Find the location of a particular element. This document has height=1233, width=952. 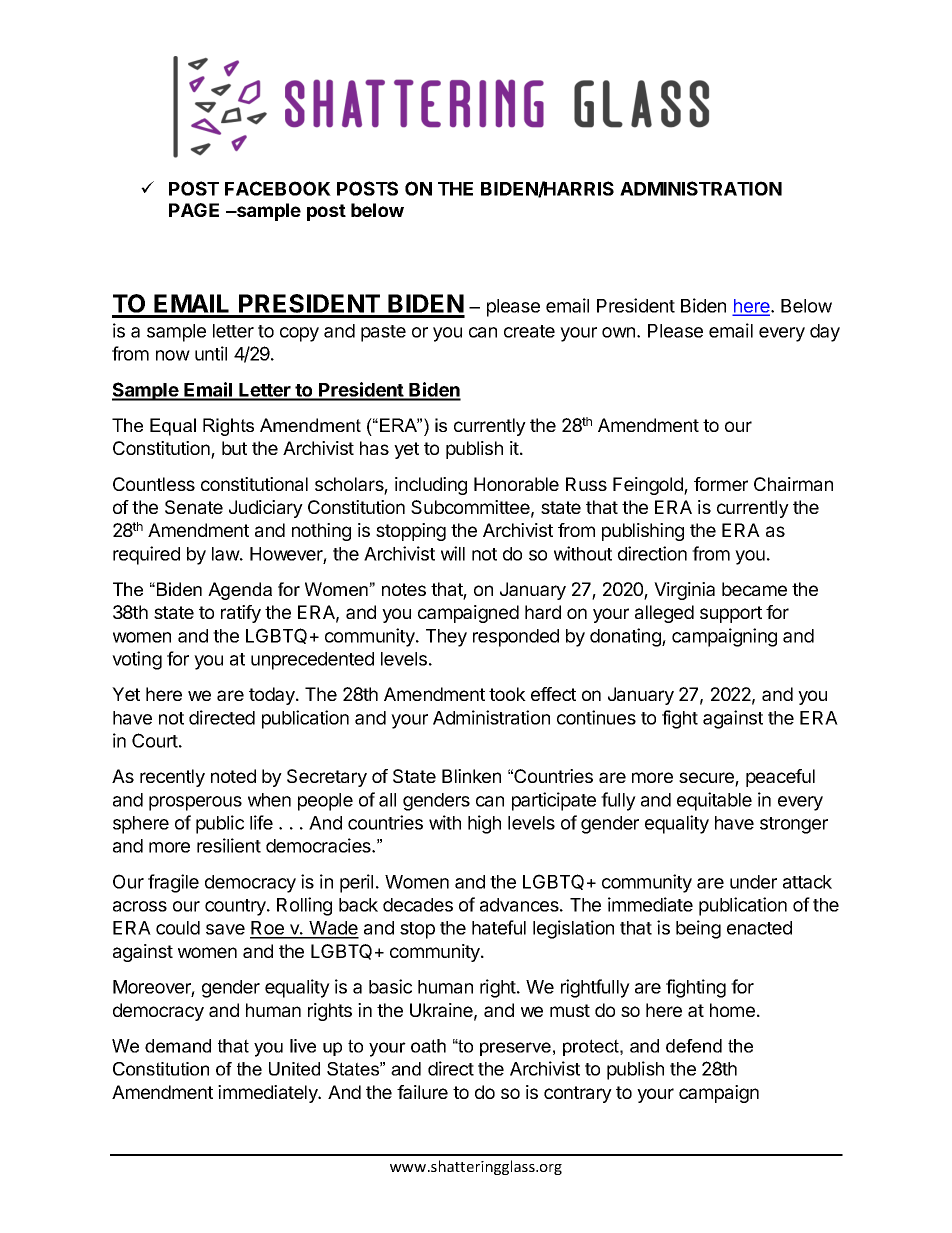

own is located at coordinates (618, 332).
